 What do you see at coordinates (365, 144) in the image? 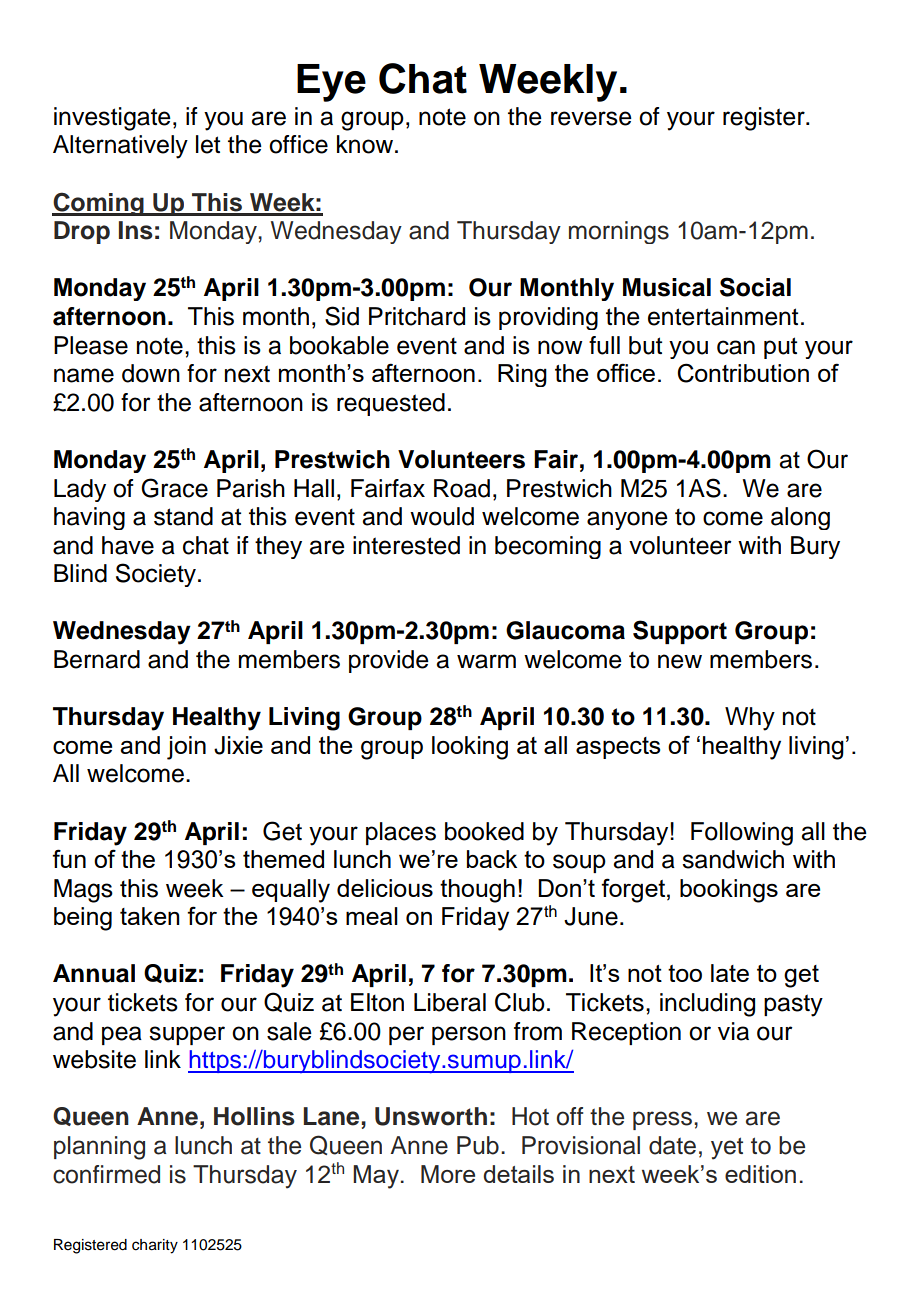
I see `know` at bounding box center [365, 144].
